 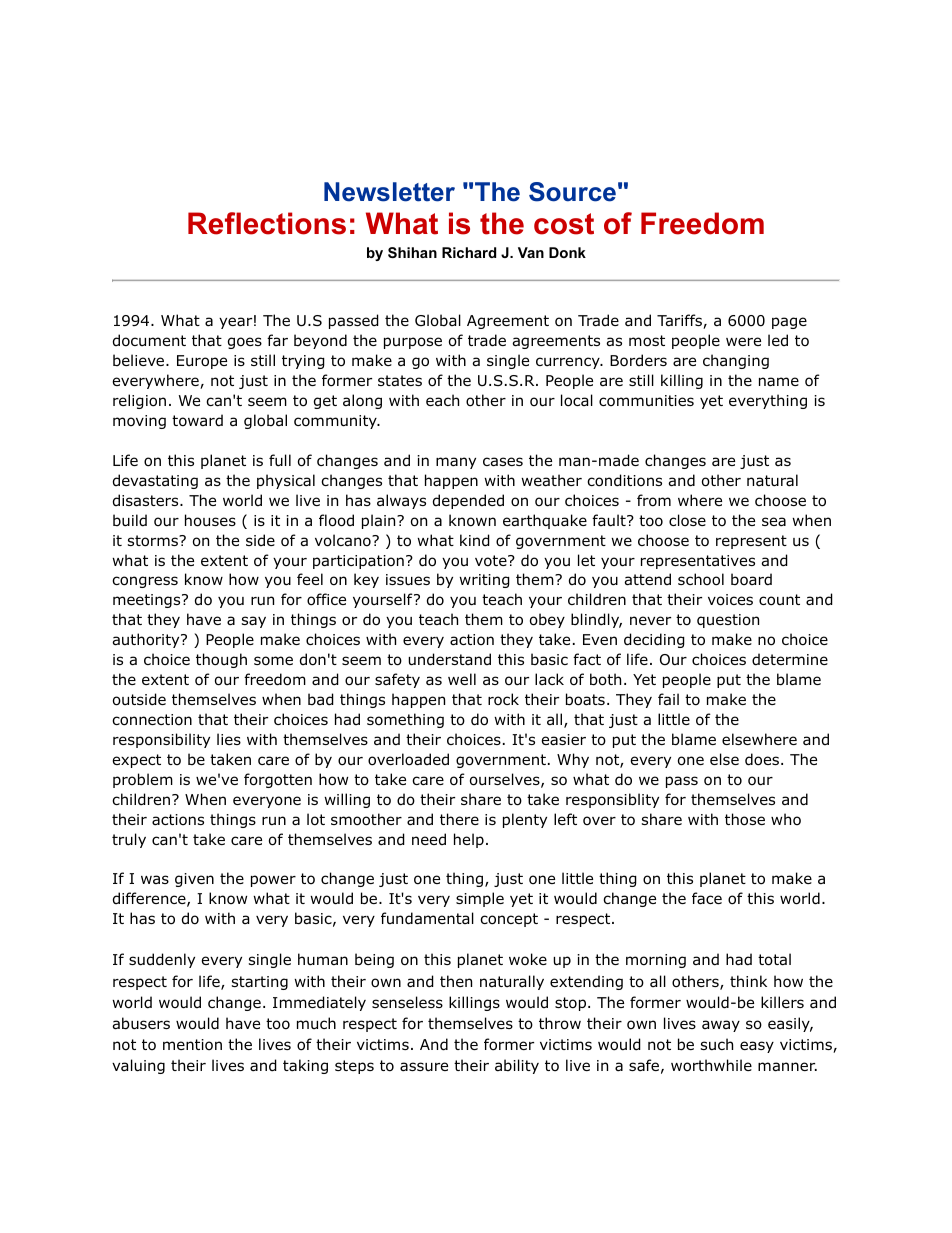 What do you see at coordinates (745, 819) in the document?
I see `those` at bounding box center [745, 819].
